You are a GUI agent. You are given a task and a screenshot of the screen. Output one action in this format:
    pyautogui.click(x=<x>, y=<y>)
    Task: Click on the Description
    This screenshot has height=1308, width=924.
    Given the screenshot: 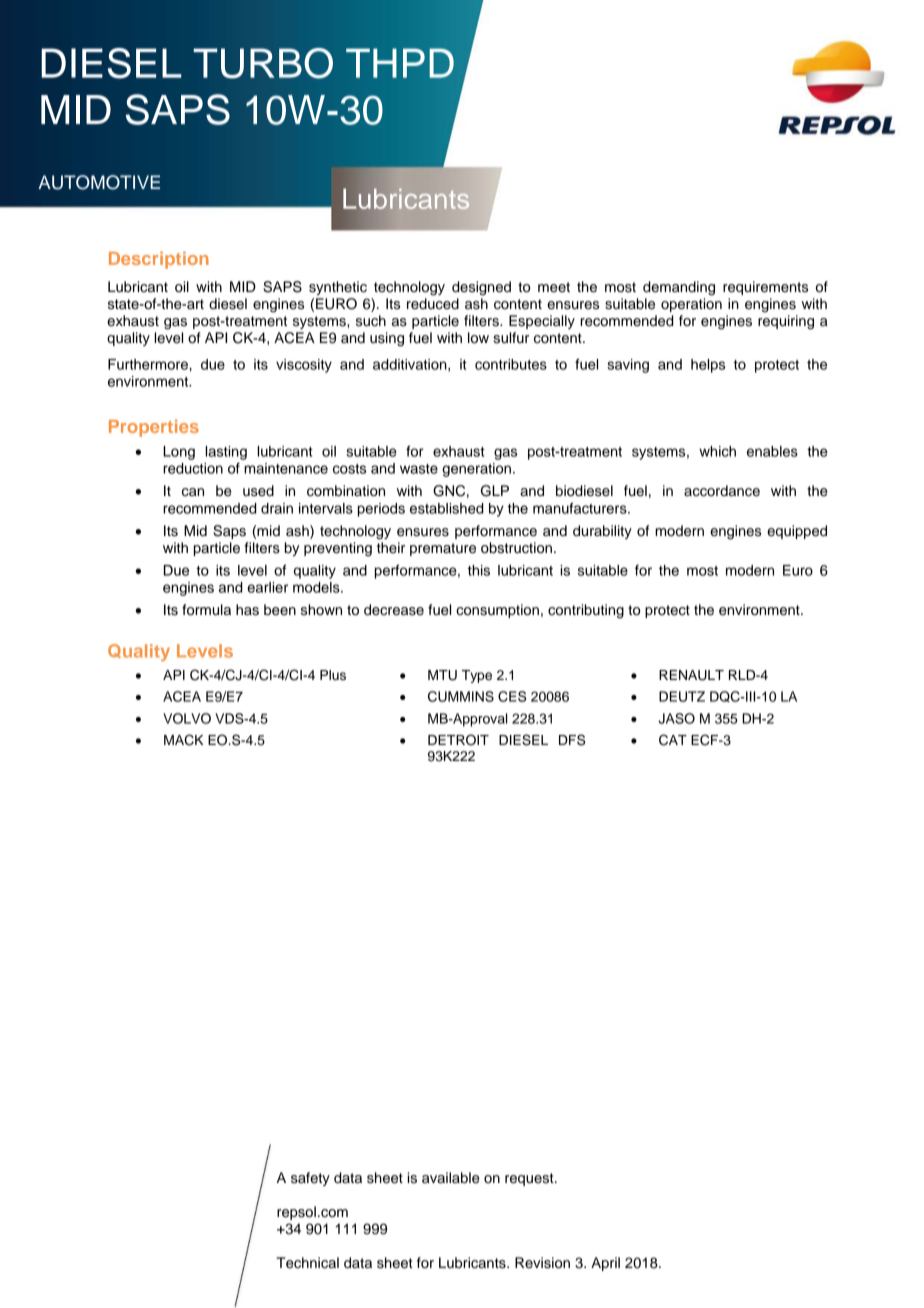 What is the action you would take?
    pyautogui.click(x=159, y=260)
